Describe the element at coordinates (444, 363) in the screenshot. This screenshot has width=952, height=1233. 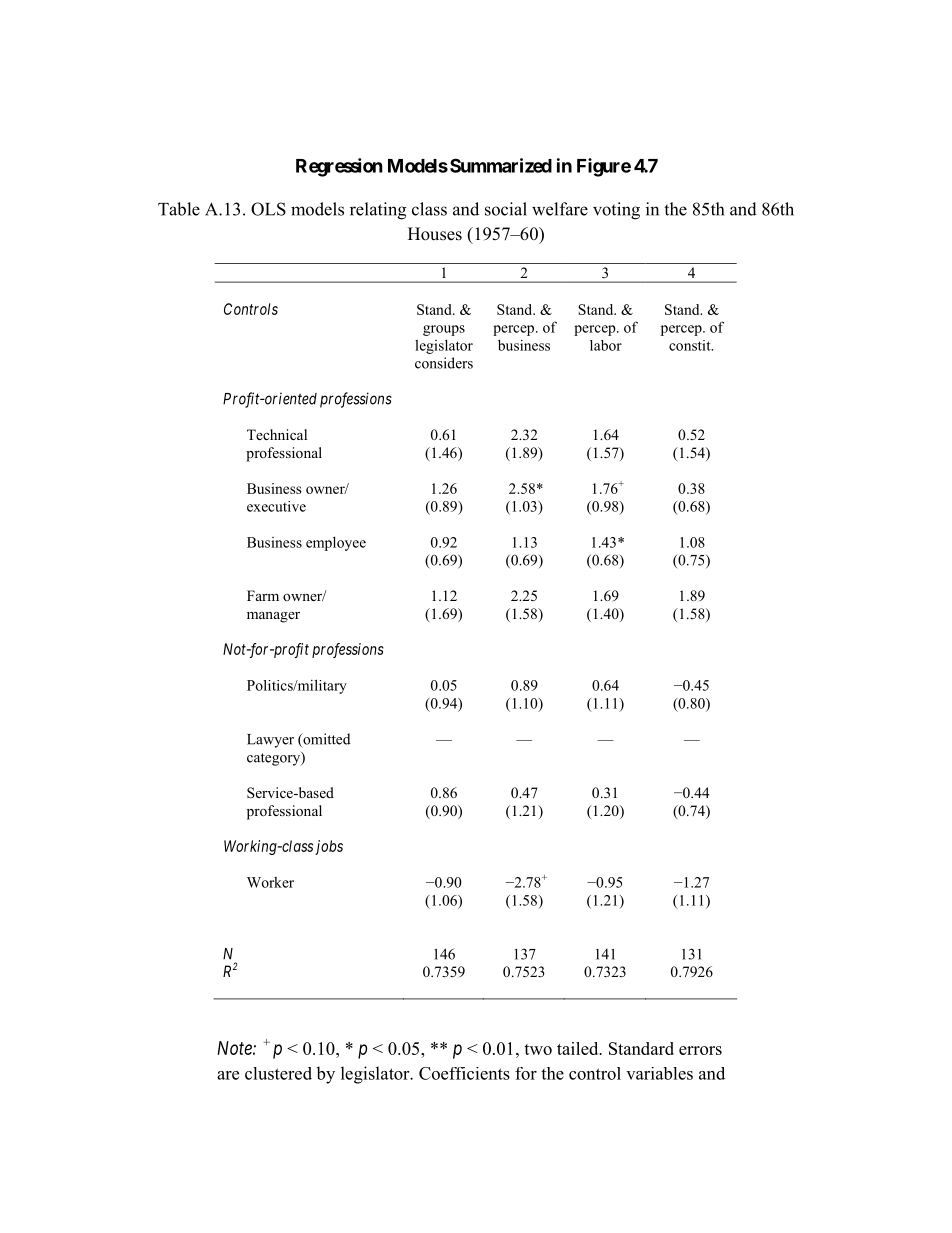
I see `considers` at that location.
